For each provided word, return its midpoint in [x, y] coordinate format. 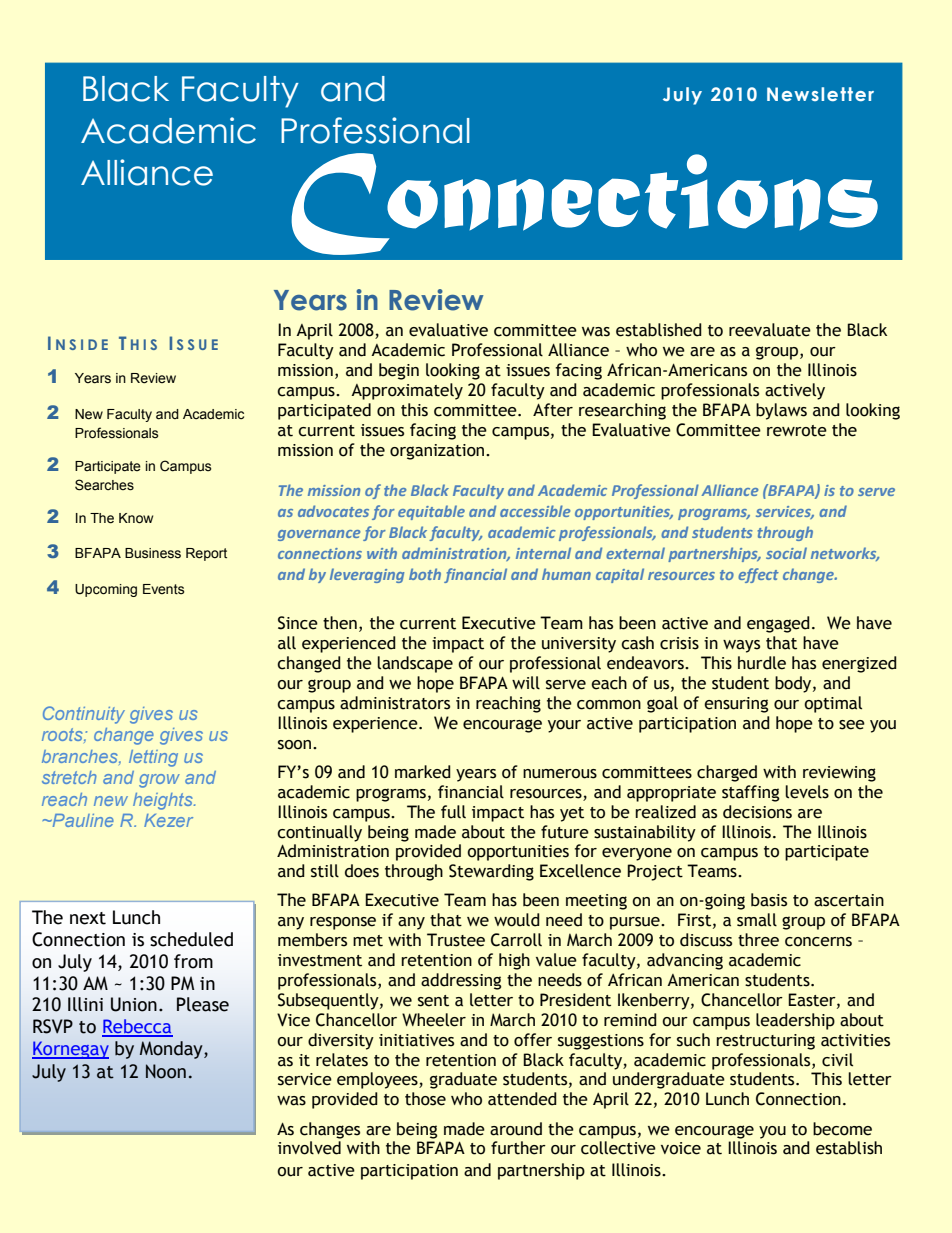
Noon [166, 1071]
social [786, 553]
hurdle [762, 663]
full [453, 812]
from [193, 961]
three [758, 940]
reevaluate [770, 330]
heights [164, 801]
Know [136, 518]
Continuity [84, 715]
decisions [757, 812]
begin [399, 371]
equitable [431, 512]
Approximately [407, 391]
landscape [415, 664]
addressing [461, 981]
